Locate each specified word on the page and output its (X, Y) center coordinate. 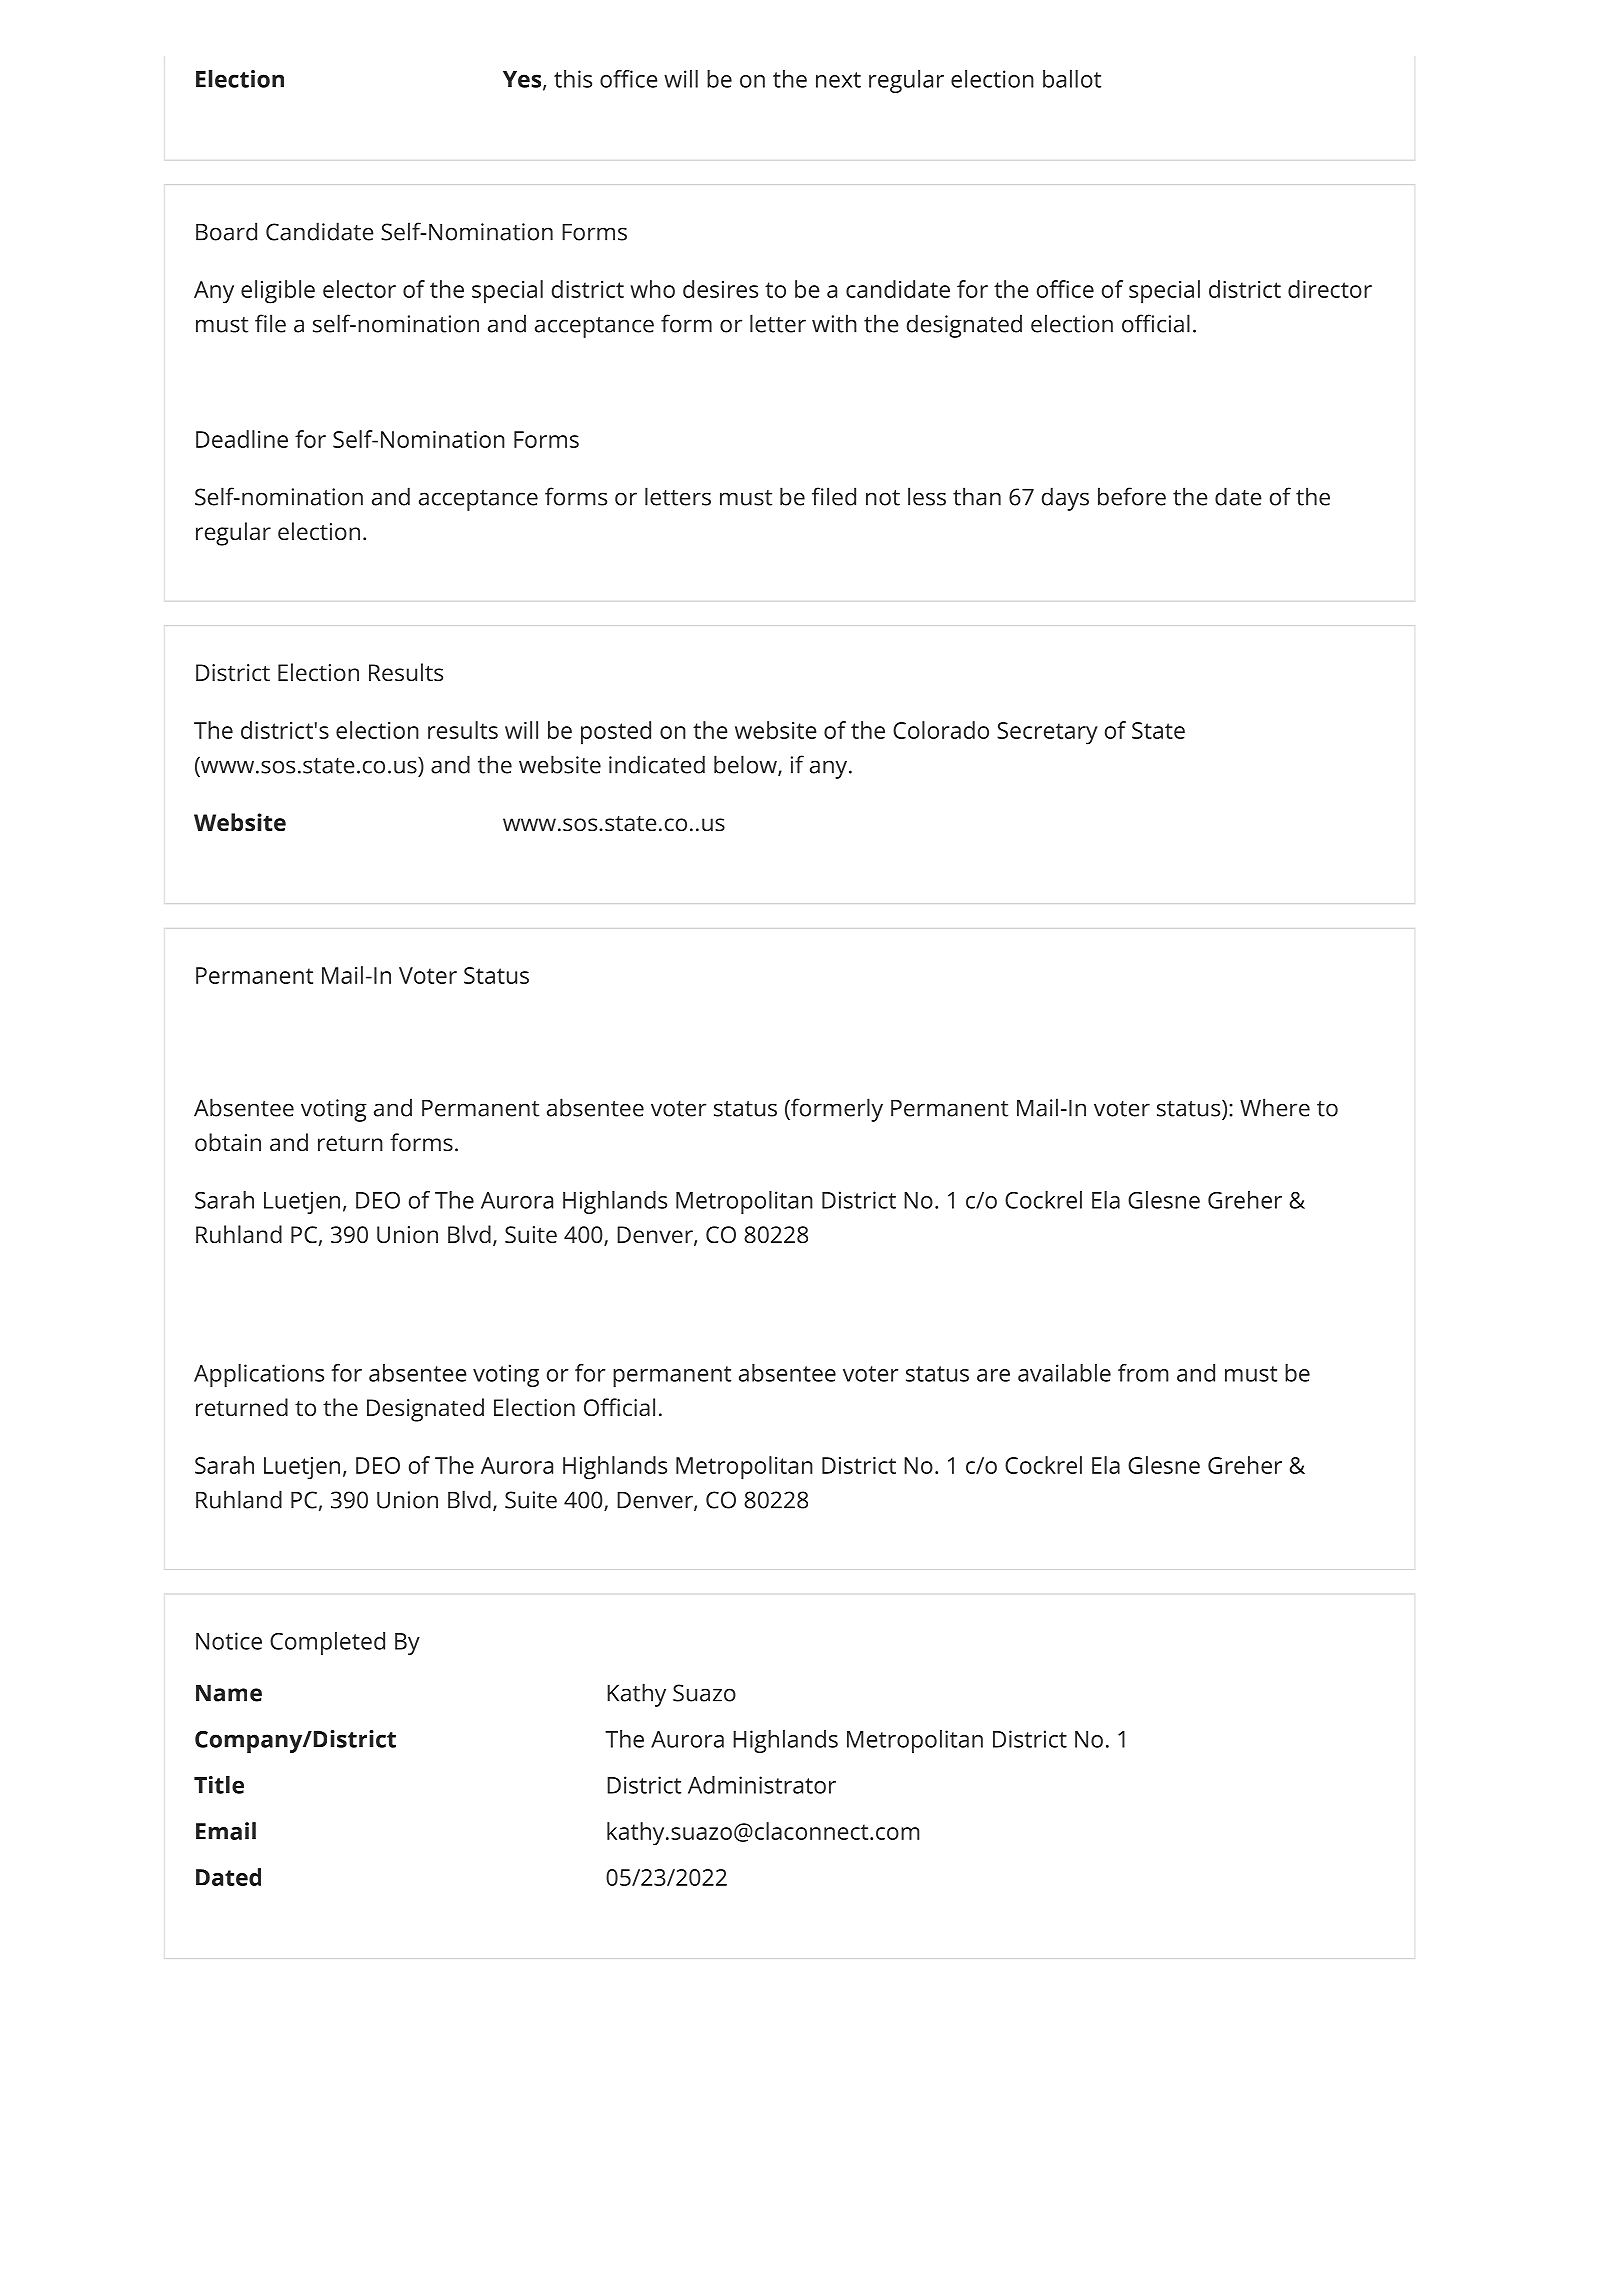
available (1064, 1373)
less (927, 496)
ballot (1072, 79)
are (993, 1375)
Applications (259, 1375)
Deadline (242, 439)
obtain (228, 1142)
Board (226, 231)
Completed (327, 1643)
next (838, 80)
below (746, 765)
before (1132, 496)
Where (1275, 1107)
